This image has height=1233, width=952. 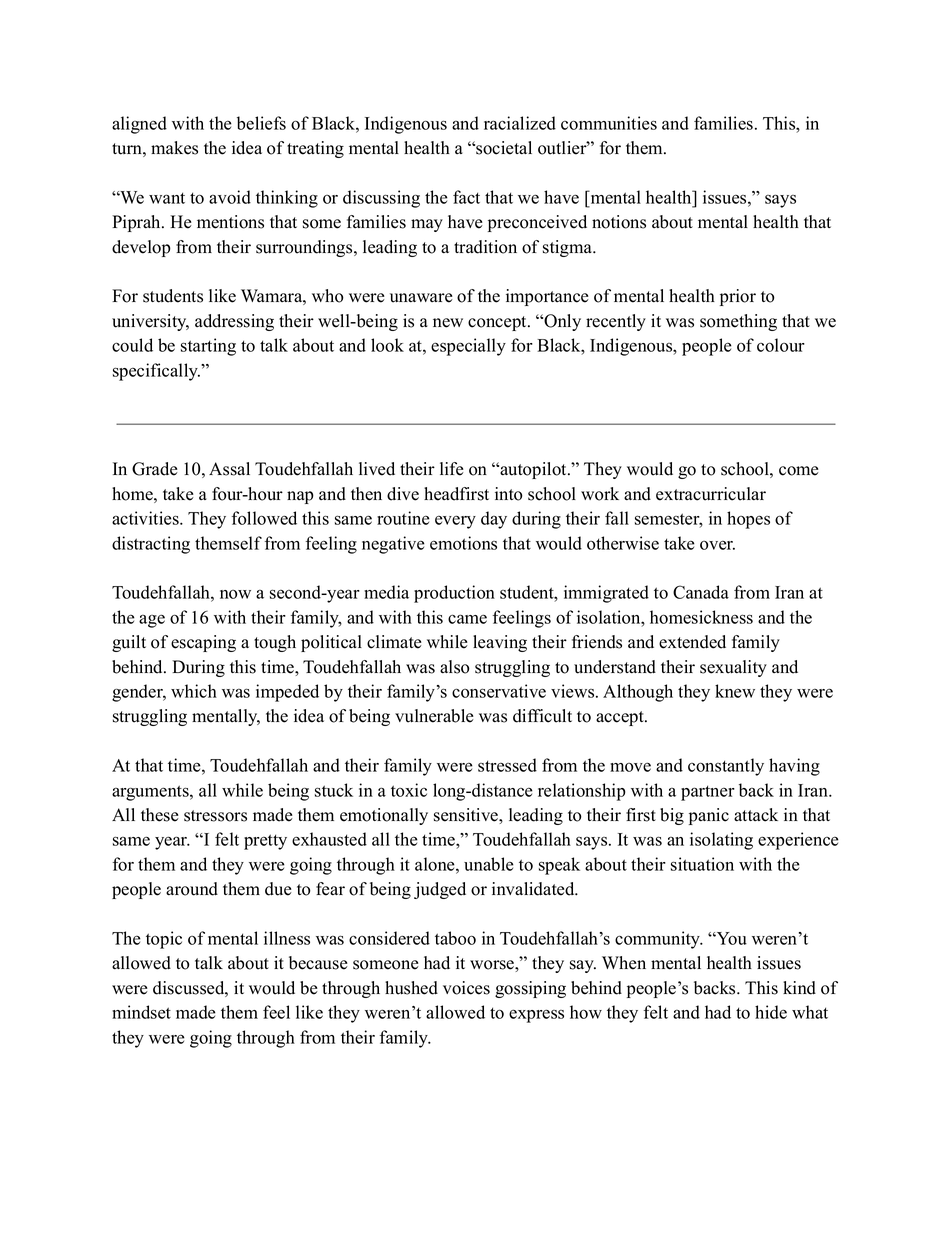 What do you see at coordinates (434, 716) in the image?
I see `vulnerable` at bounding box center [434, 716].
